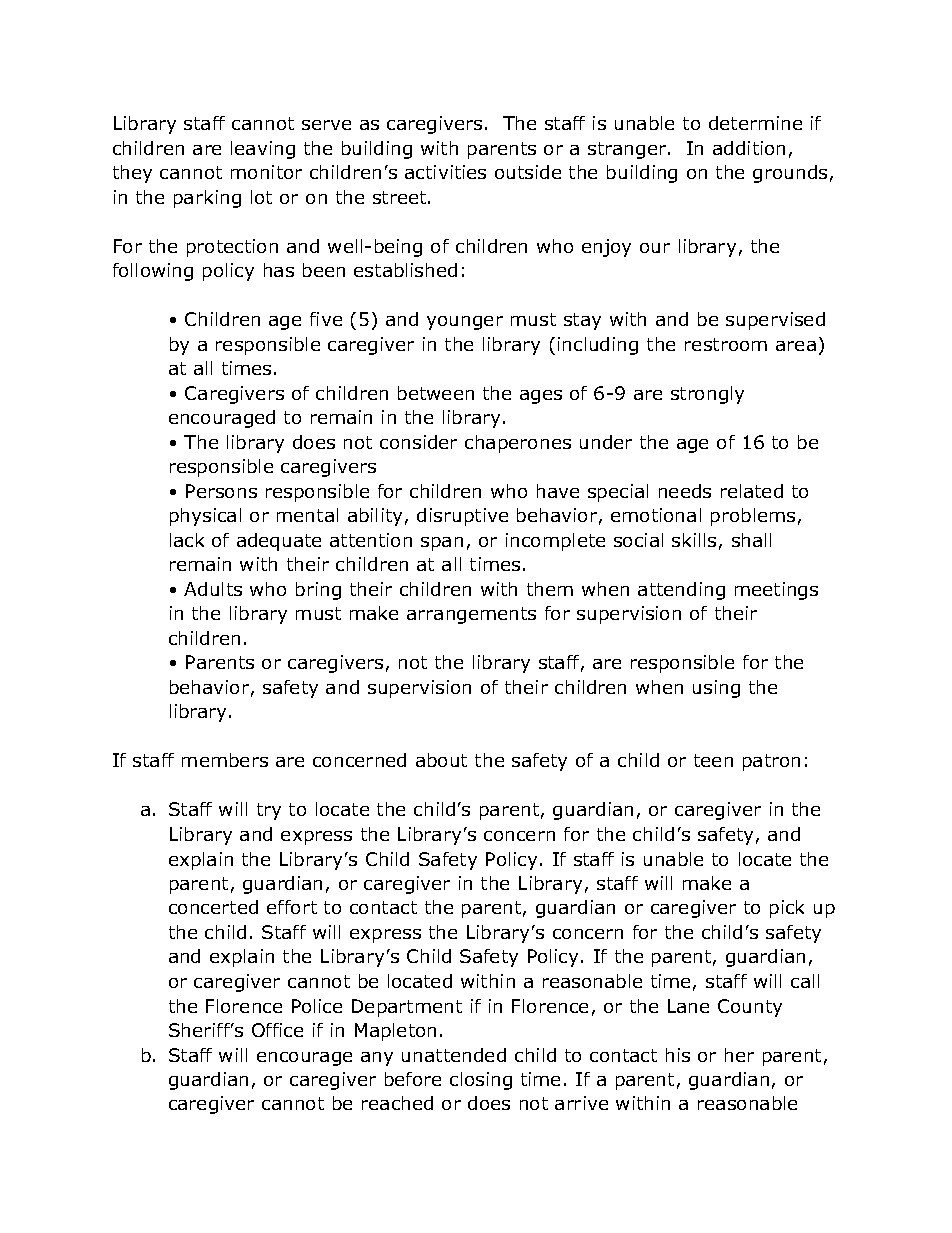 The width and height of the image is (952, 1233). Describe the element at coordinates (326, 319) in the image. I see `five` at that location.
